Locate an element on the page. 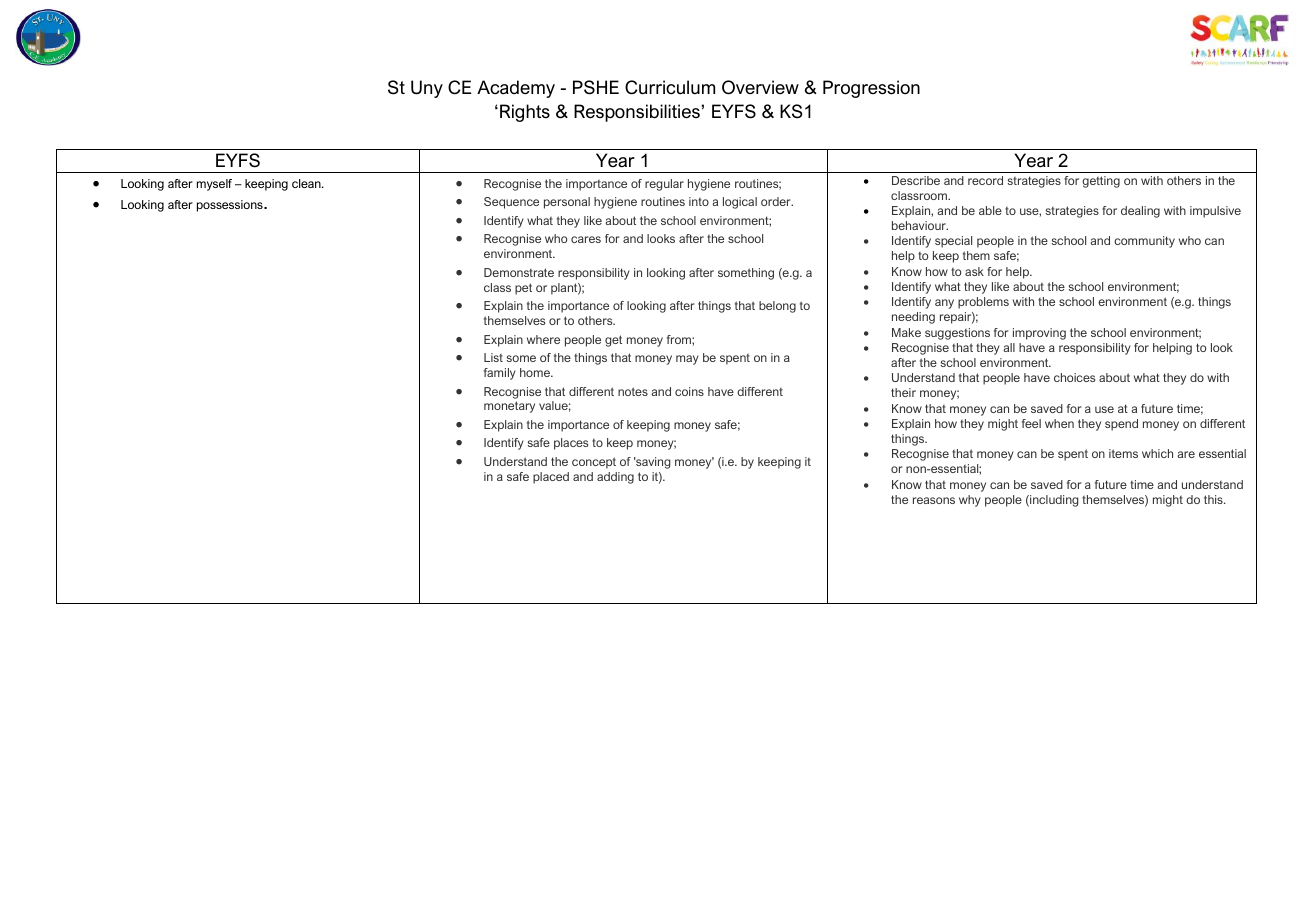 The image size is (1308, 924). Progression is located at coordinates (871, 89).
